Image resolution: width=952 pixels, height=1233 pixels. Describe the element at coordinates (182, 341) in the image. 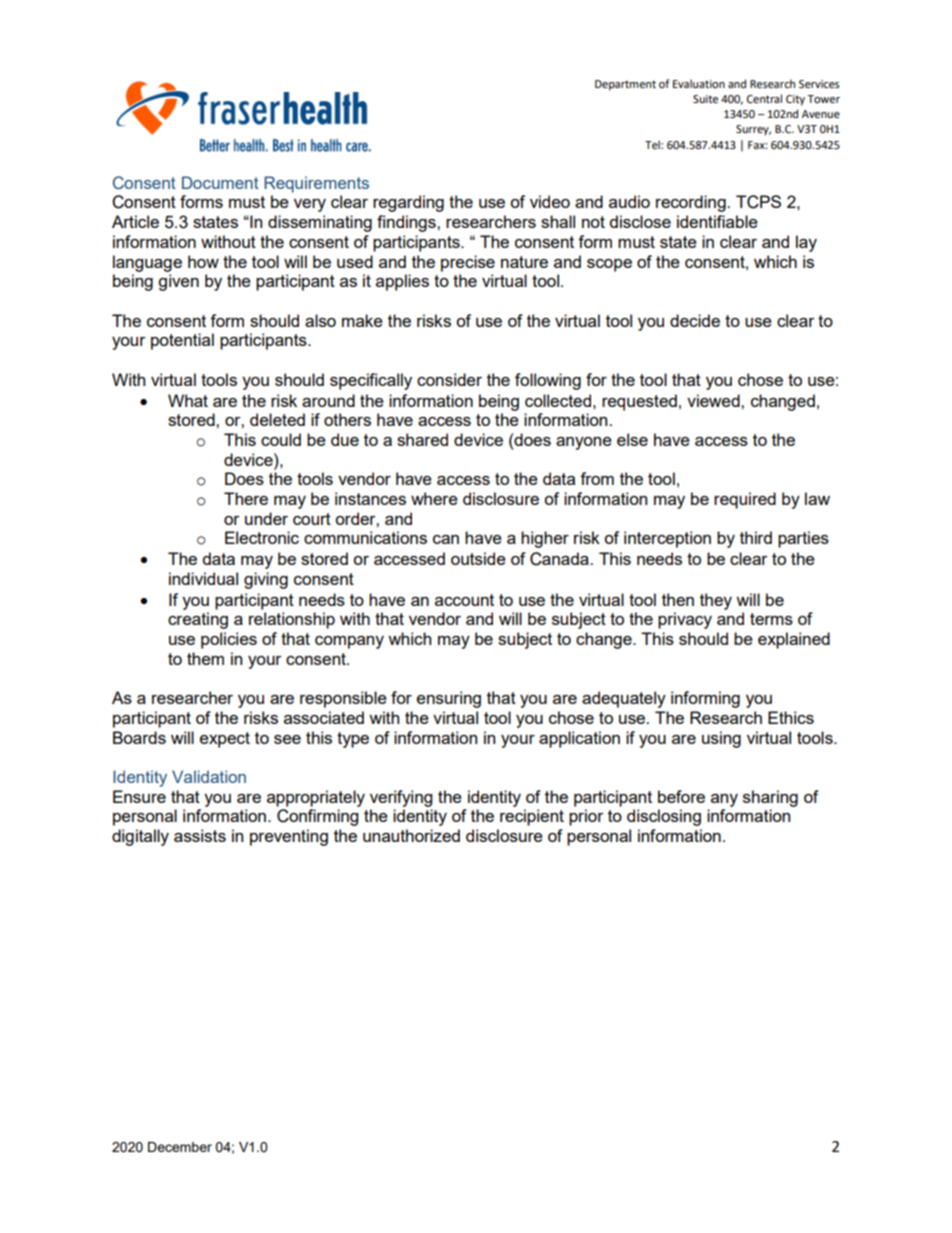

I see `potential` at that location.
